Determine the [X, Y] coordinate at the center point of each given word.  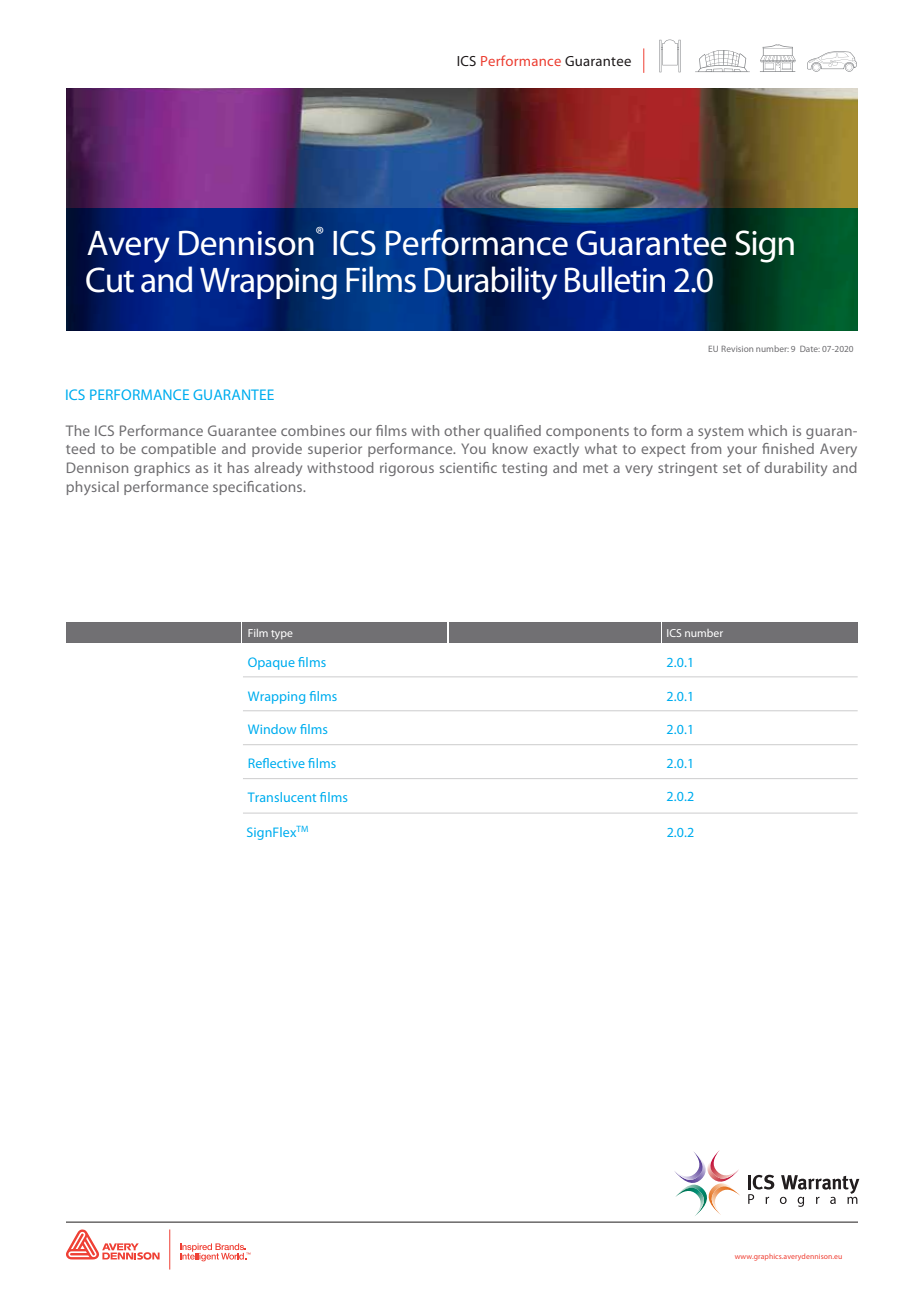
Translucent [282, 797]
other [462, 430]
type [282, 634]
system [720, 433]
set [732, 468]
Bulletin [615, 279]
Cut [110, 280]
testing [524, 469]
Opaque [271, 663]
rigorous [407, 469]
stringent [688, 469]
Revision [737, 349]
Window [272, 729]
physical [93, 488]
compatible [178, 450]
